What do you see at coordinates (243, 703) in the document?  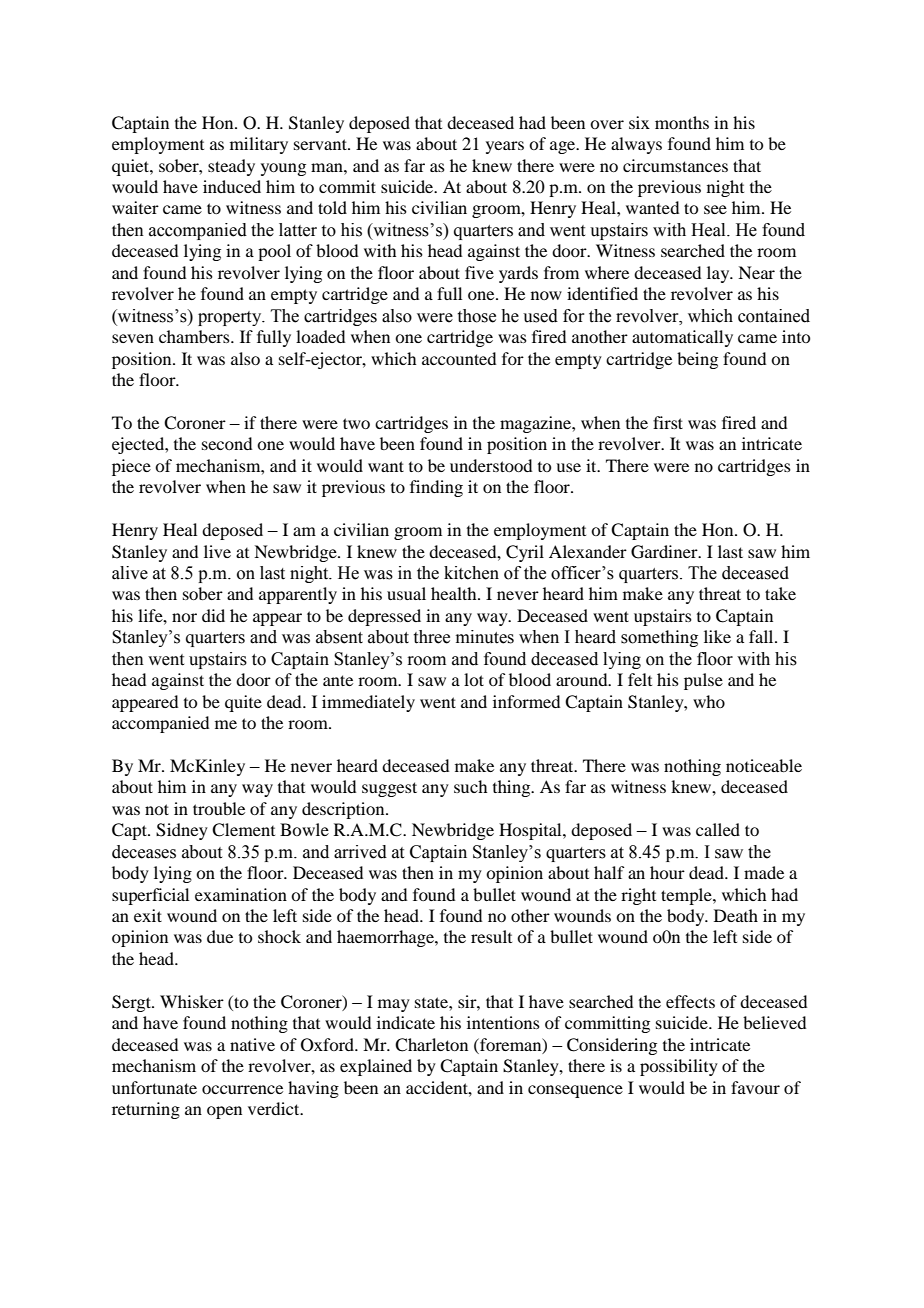 I see `quite` at bounding box center [243, 703].
